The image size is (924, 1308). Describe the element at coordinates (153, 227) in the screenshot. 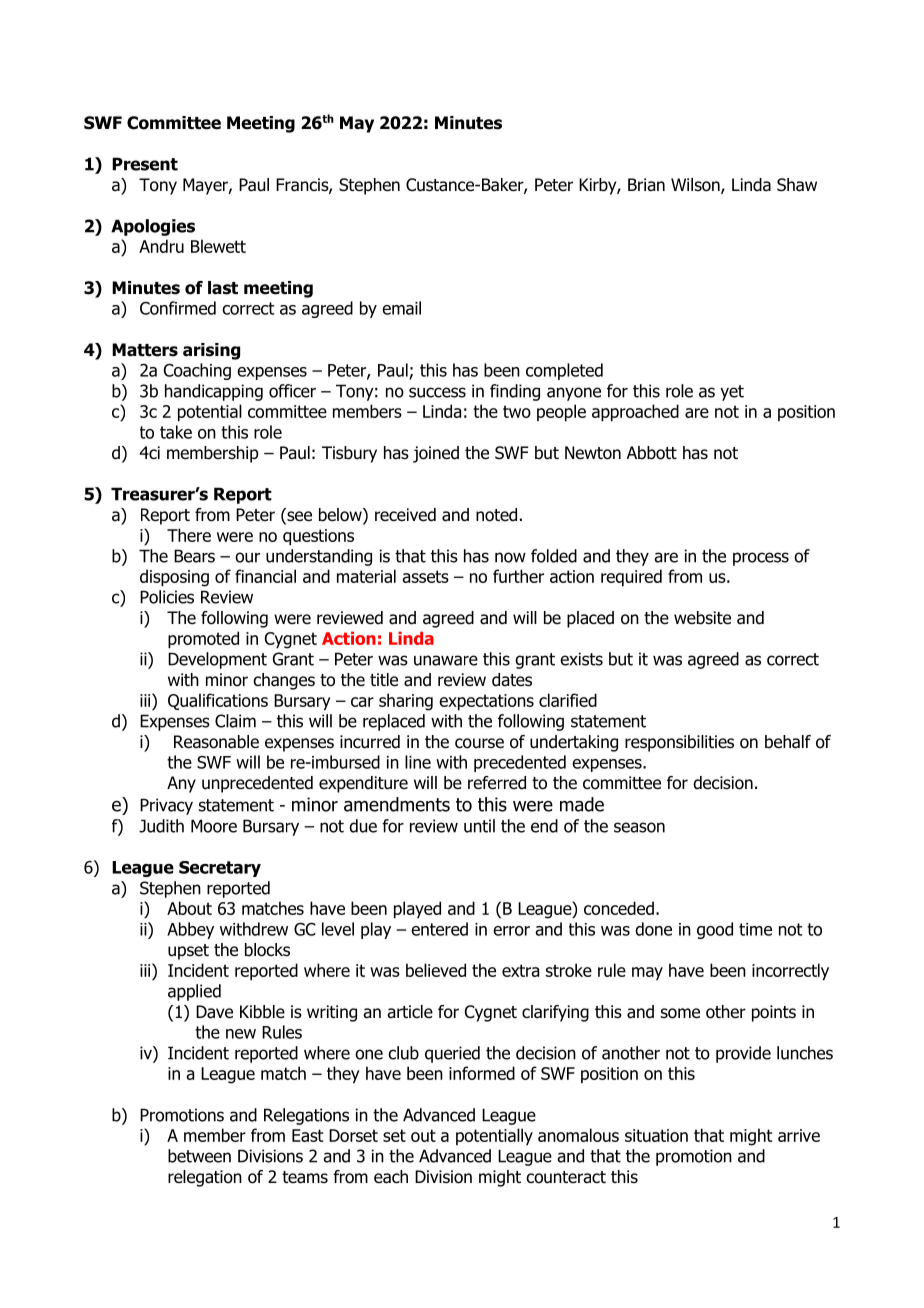

I see `Apologies` at that location.
